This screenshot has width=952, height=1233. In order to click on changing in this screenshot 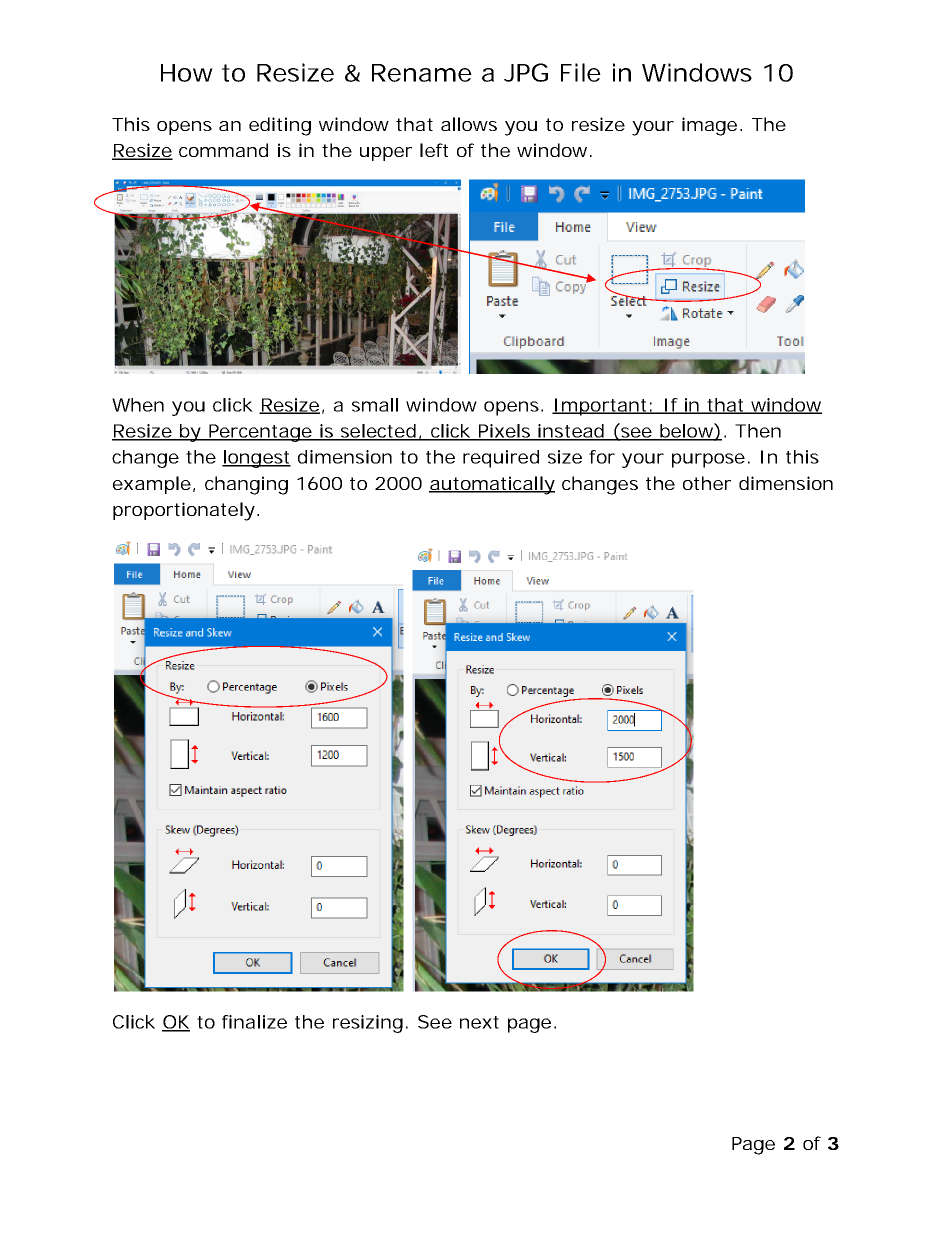, I will do `click(246, 485)`.
